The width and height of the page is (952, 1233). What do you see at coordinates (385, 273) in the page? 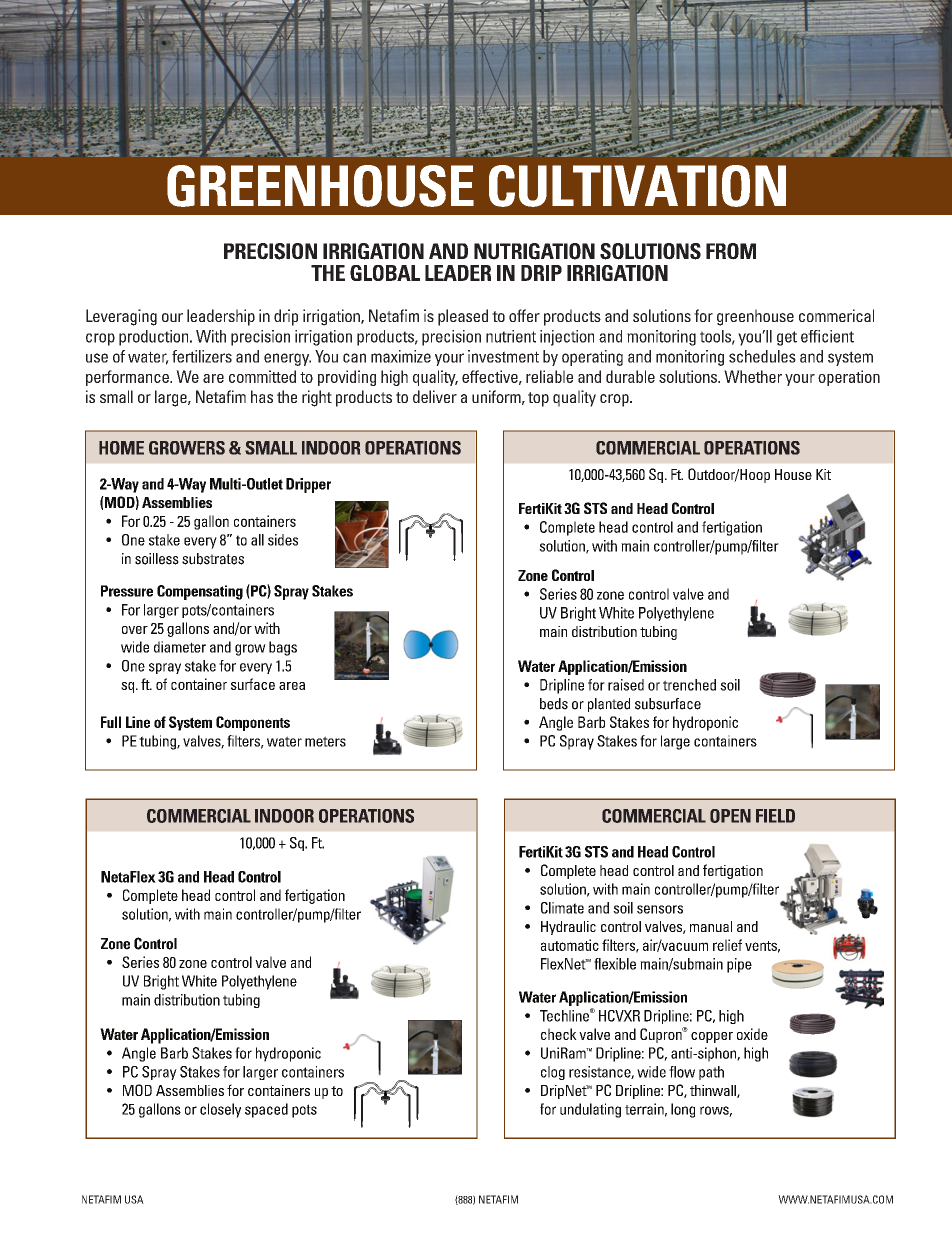
I see `GLOBAL` at bounding box center [385, 273].
